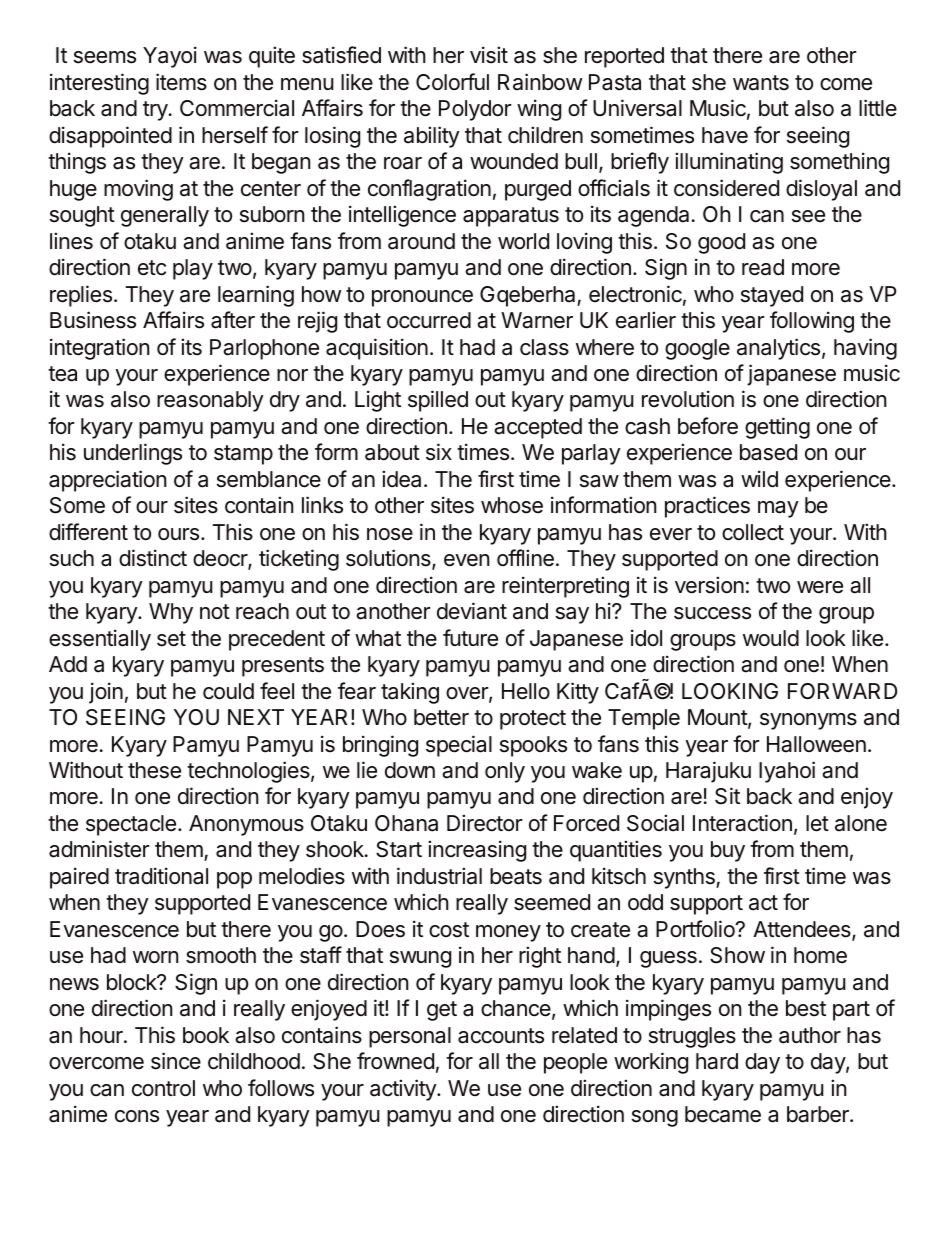 This document has height=1233, width=952. Describe the element at coordinates (210, 401) in the document. I see `reasonably` at that location.
